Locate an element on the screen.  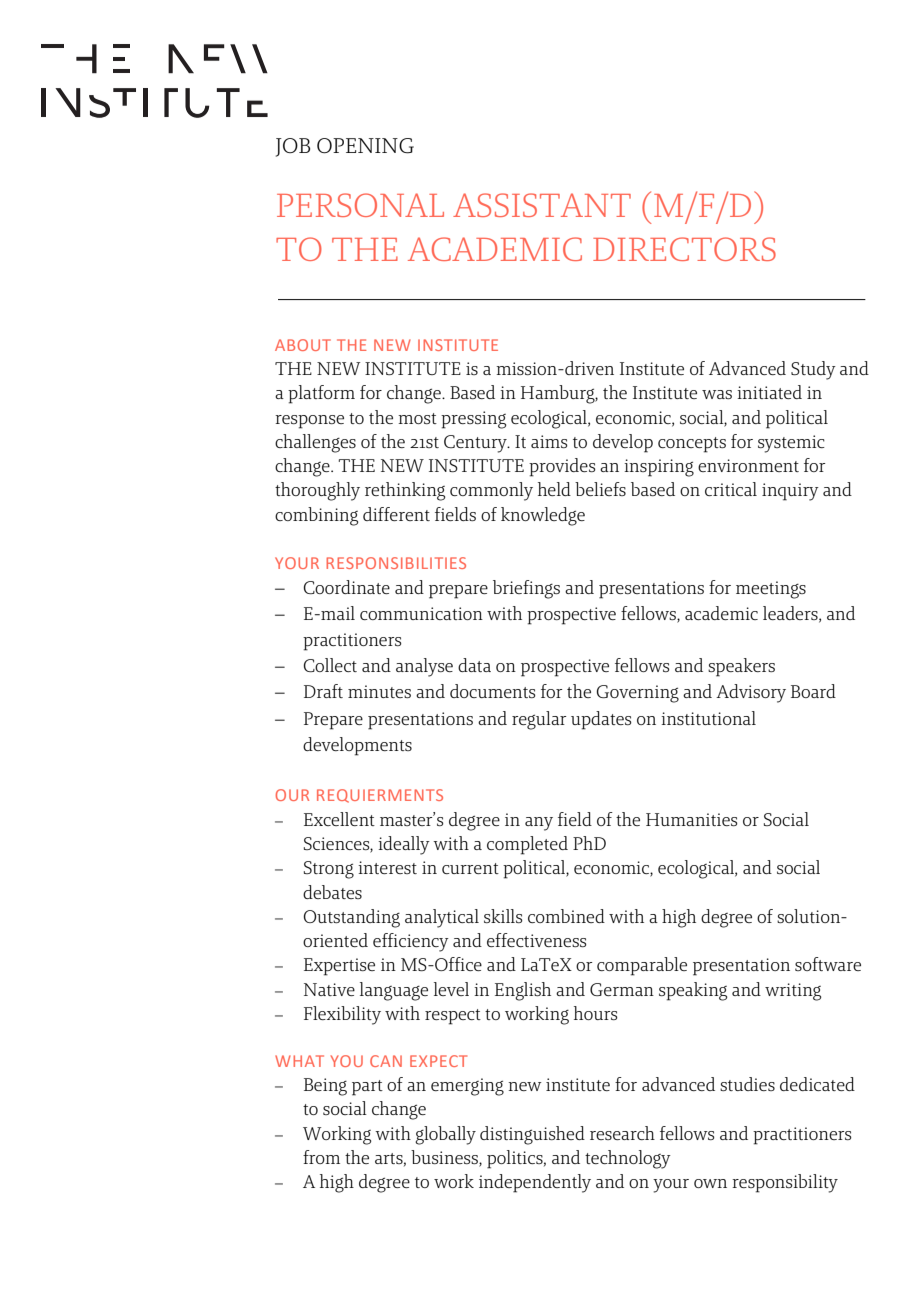
inquiry is located at coordinates (790, 492).
